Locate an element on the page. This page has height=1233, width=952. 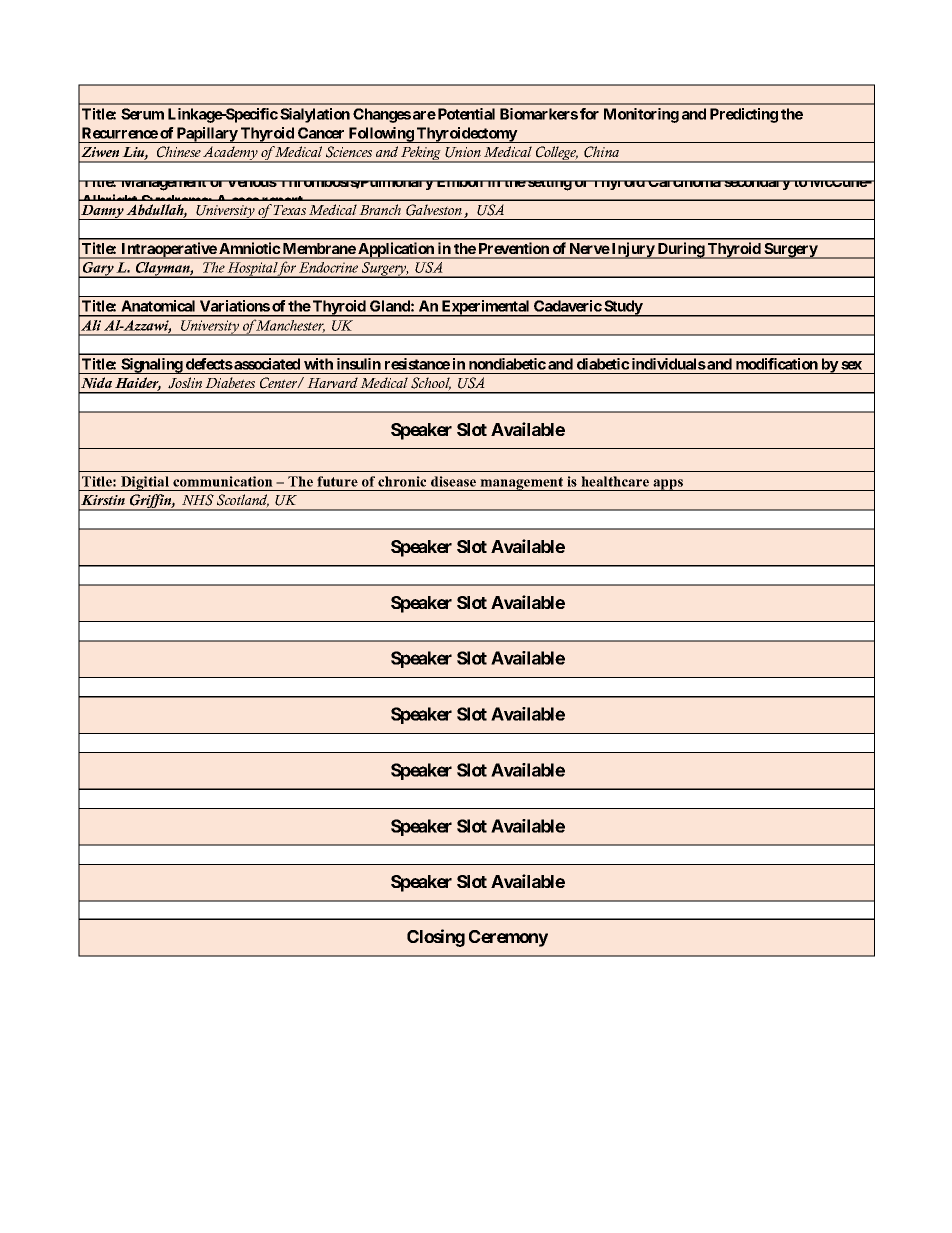
Predicting is located at coordinates (744, 115).
